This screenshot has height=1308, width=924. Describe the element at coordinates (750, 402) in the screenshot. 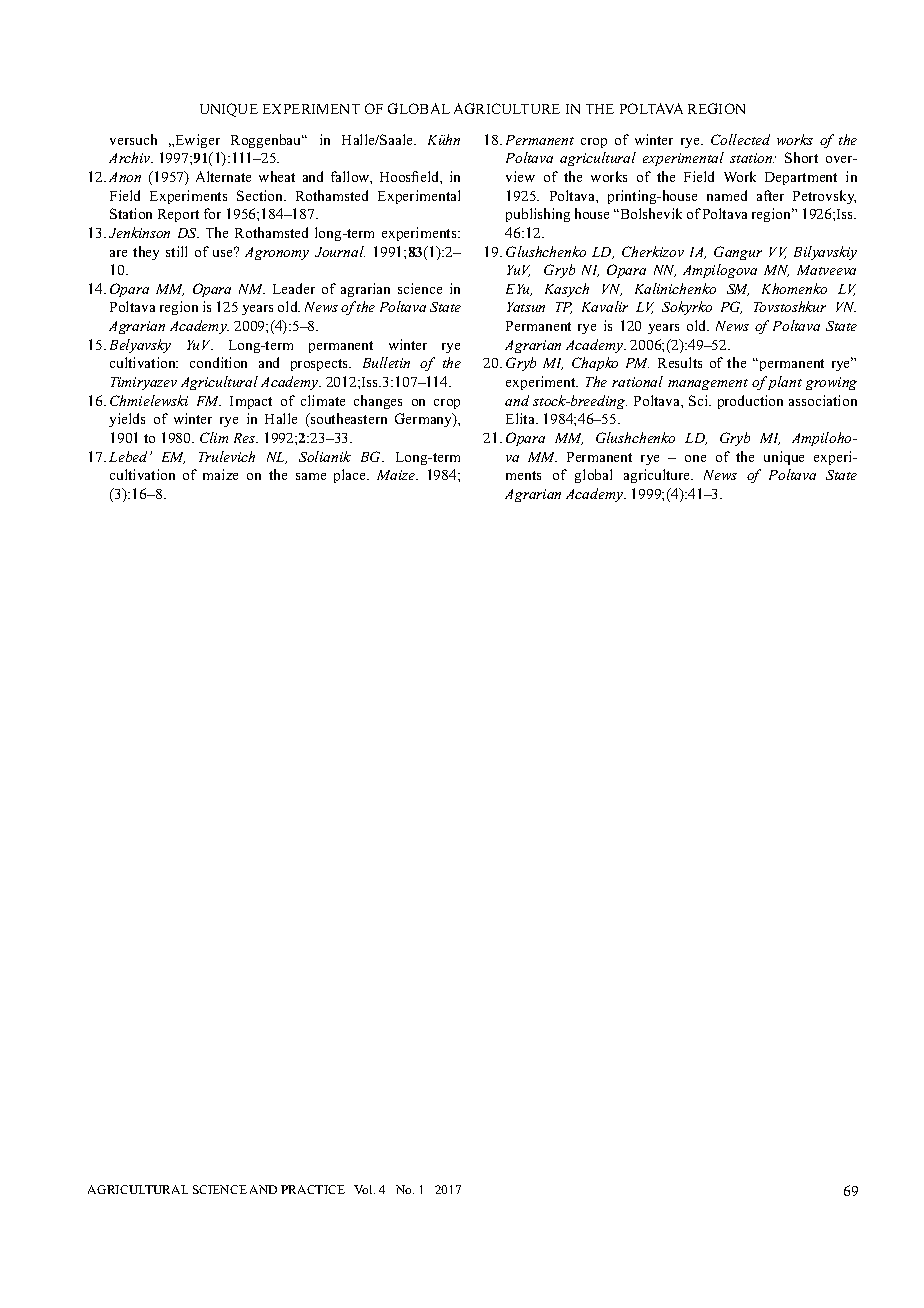

I see `production` at that location.
